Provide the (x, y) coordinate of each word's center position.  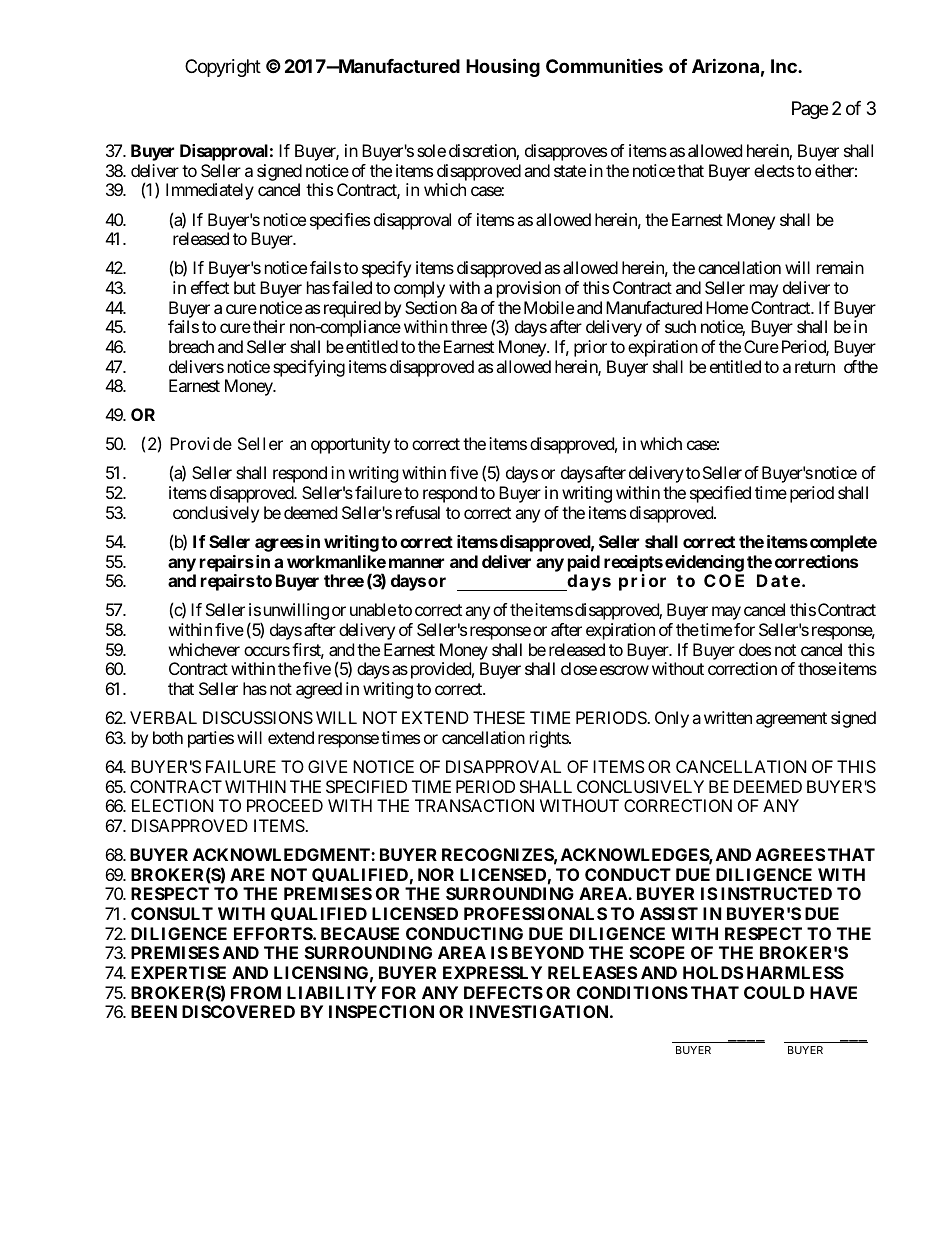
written (728, 717)
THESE (499, 717)
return (815, 367)
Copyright (223, 68)
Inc (785, 66)
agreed (319, 690)
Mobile (549, 307)
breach (191, 346)
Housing (503, 67)
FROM (256, 992)
